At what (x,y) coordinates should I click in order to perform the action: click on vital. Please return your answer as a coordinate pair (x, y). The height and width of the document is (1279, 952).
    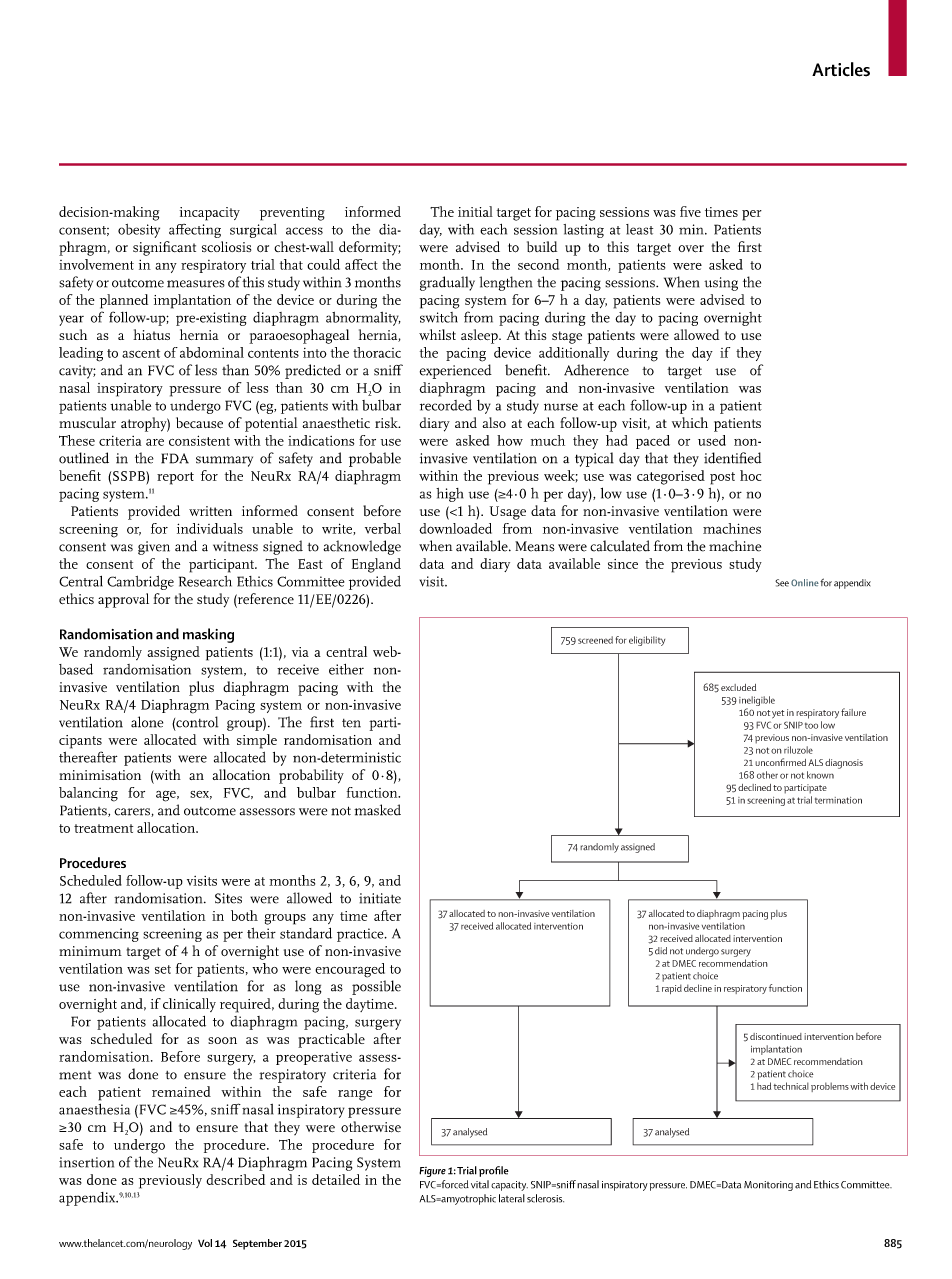
    Looking at the image, I should click on (480, 1184).
